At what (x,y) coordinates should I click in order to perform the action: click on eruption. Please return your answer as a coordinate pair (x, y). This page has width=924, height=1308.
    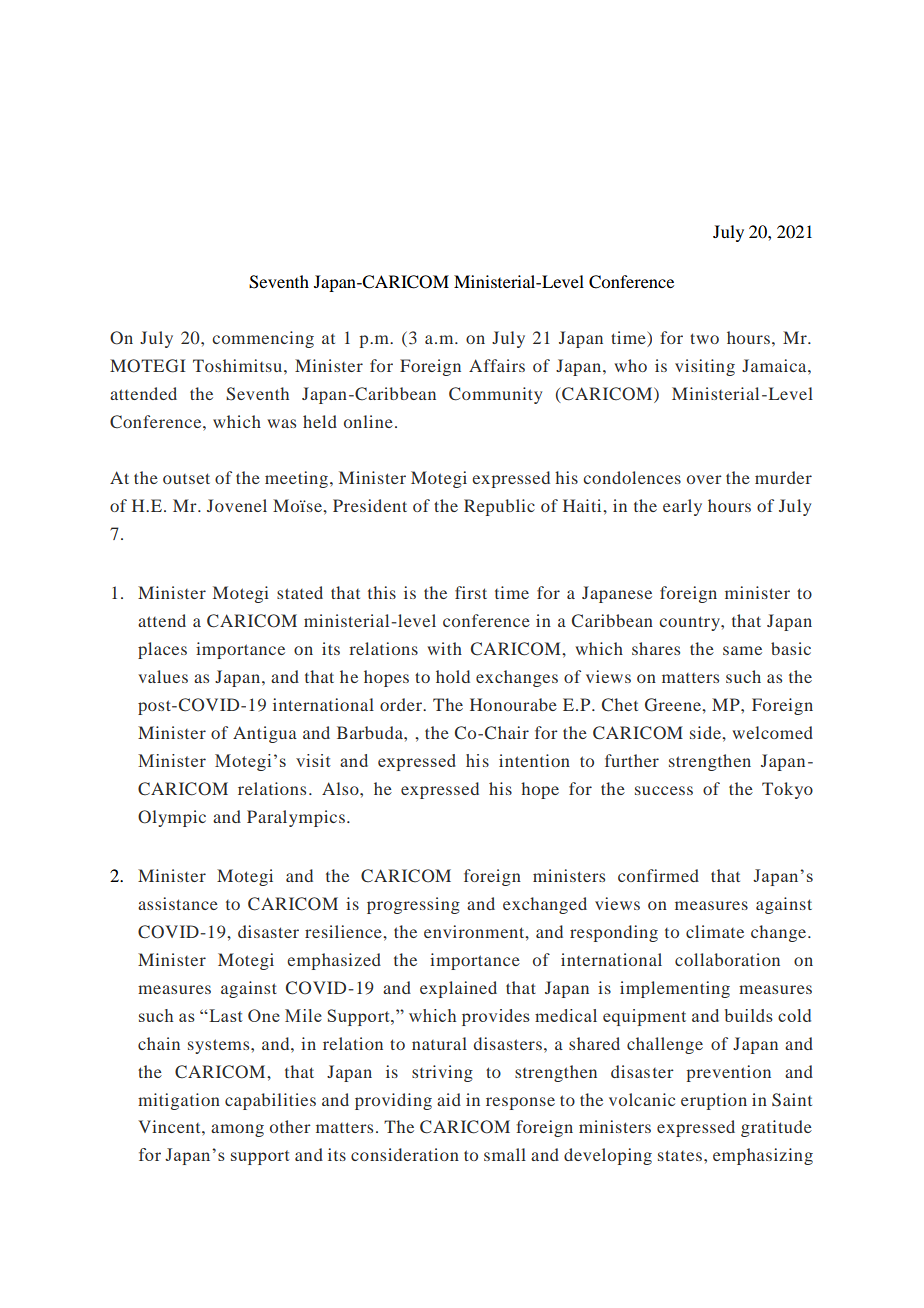
    Looking at the image, I should click on (714, 1101).
